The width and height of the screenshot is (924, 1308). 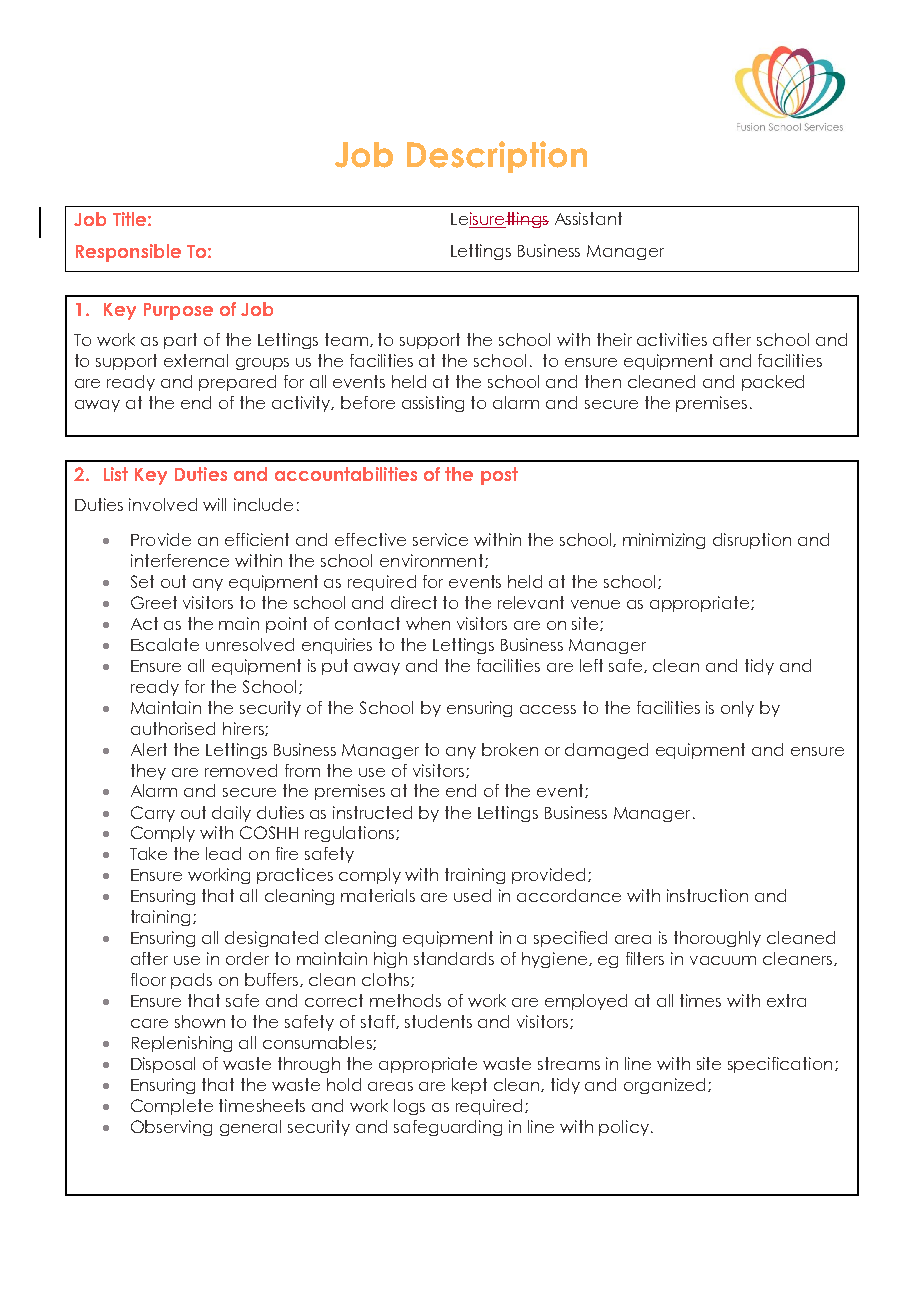 I want to click on Escalate, so click(x=165, y=644).
